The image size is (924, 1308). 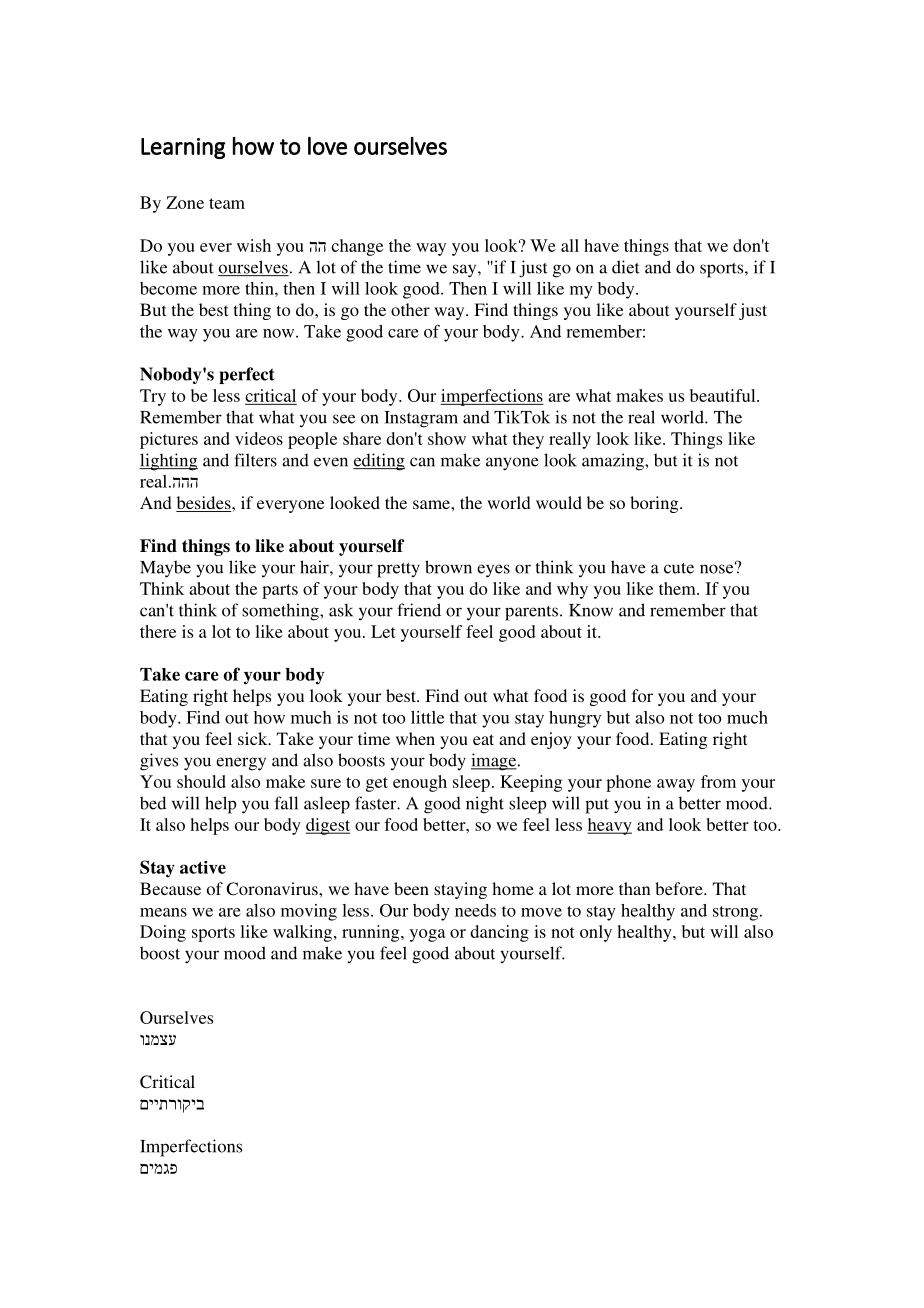 I want to click on brown, so click(x=448, y=567).
